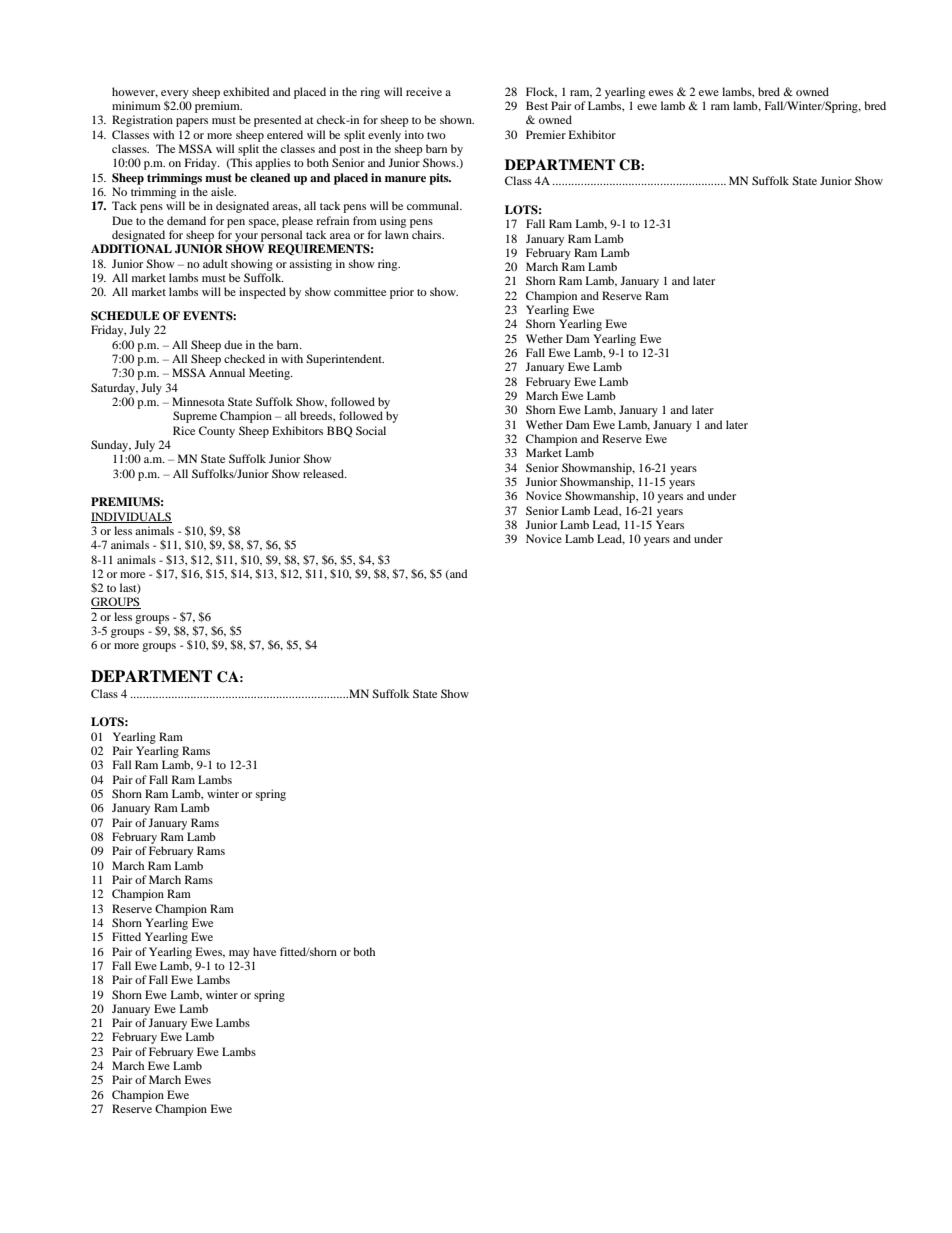  I want to click on Registration, so click(142, 121).
